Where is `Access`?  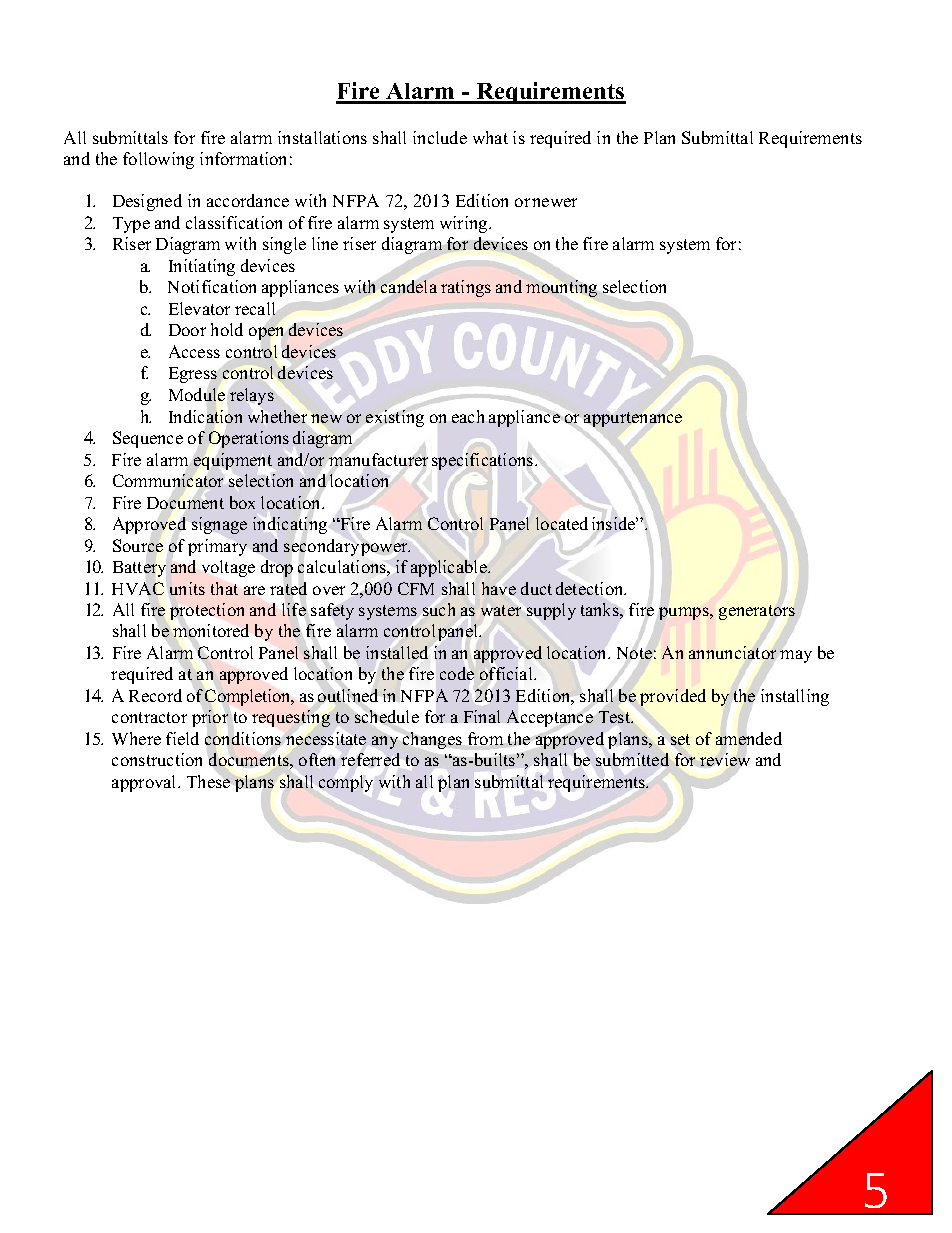
Access is located at coordinates (194, 351).
